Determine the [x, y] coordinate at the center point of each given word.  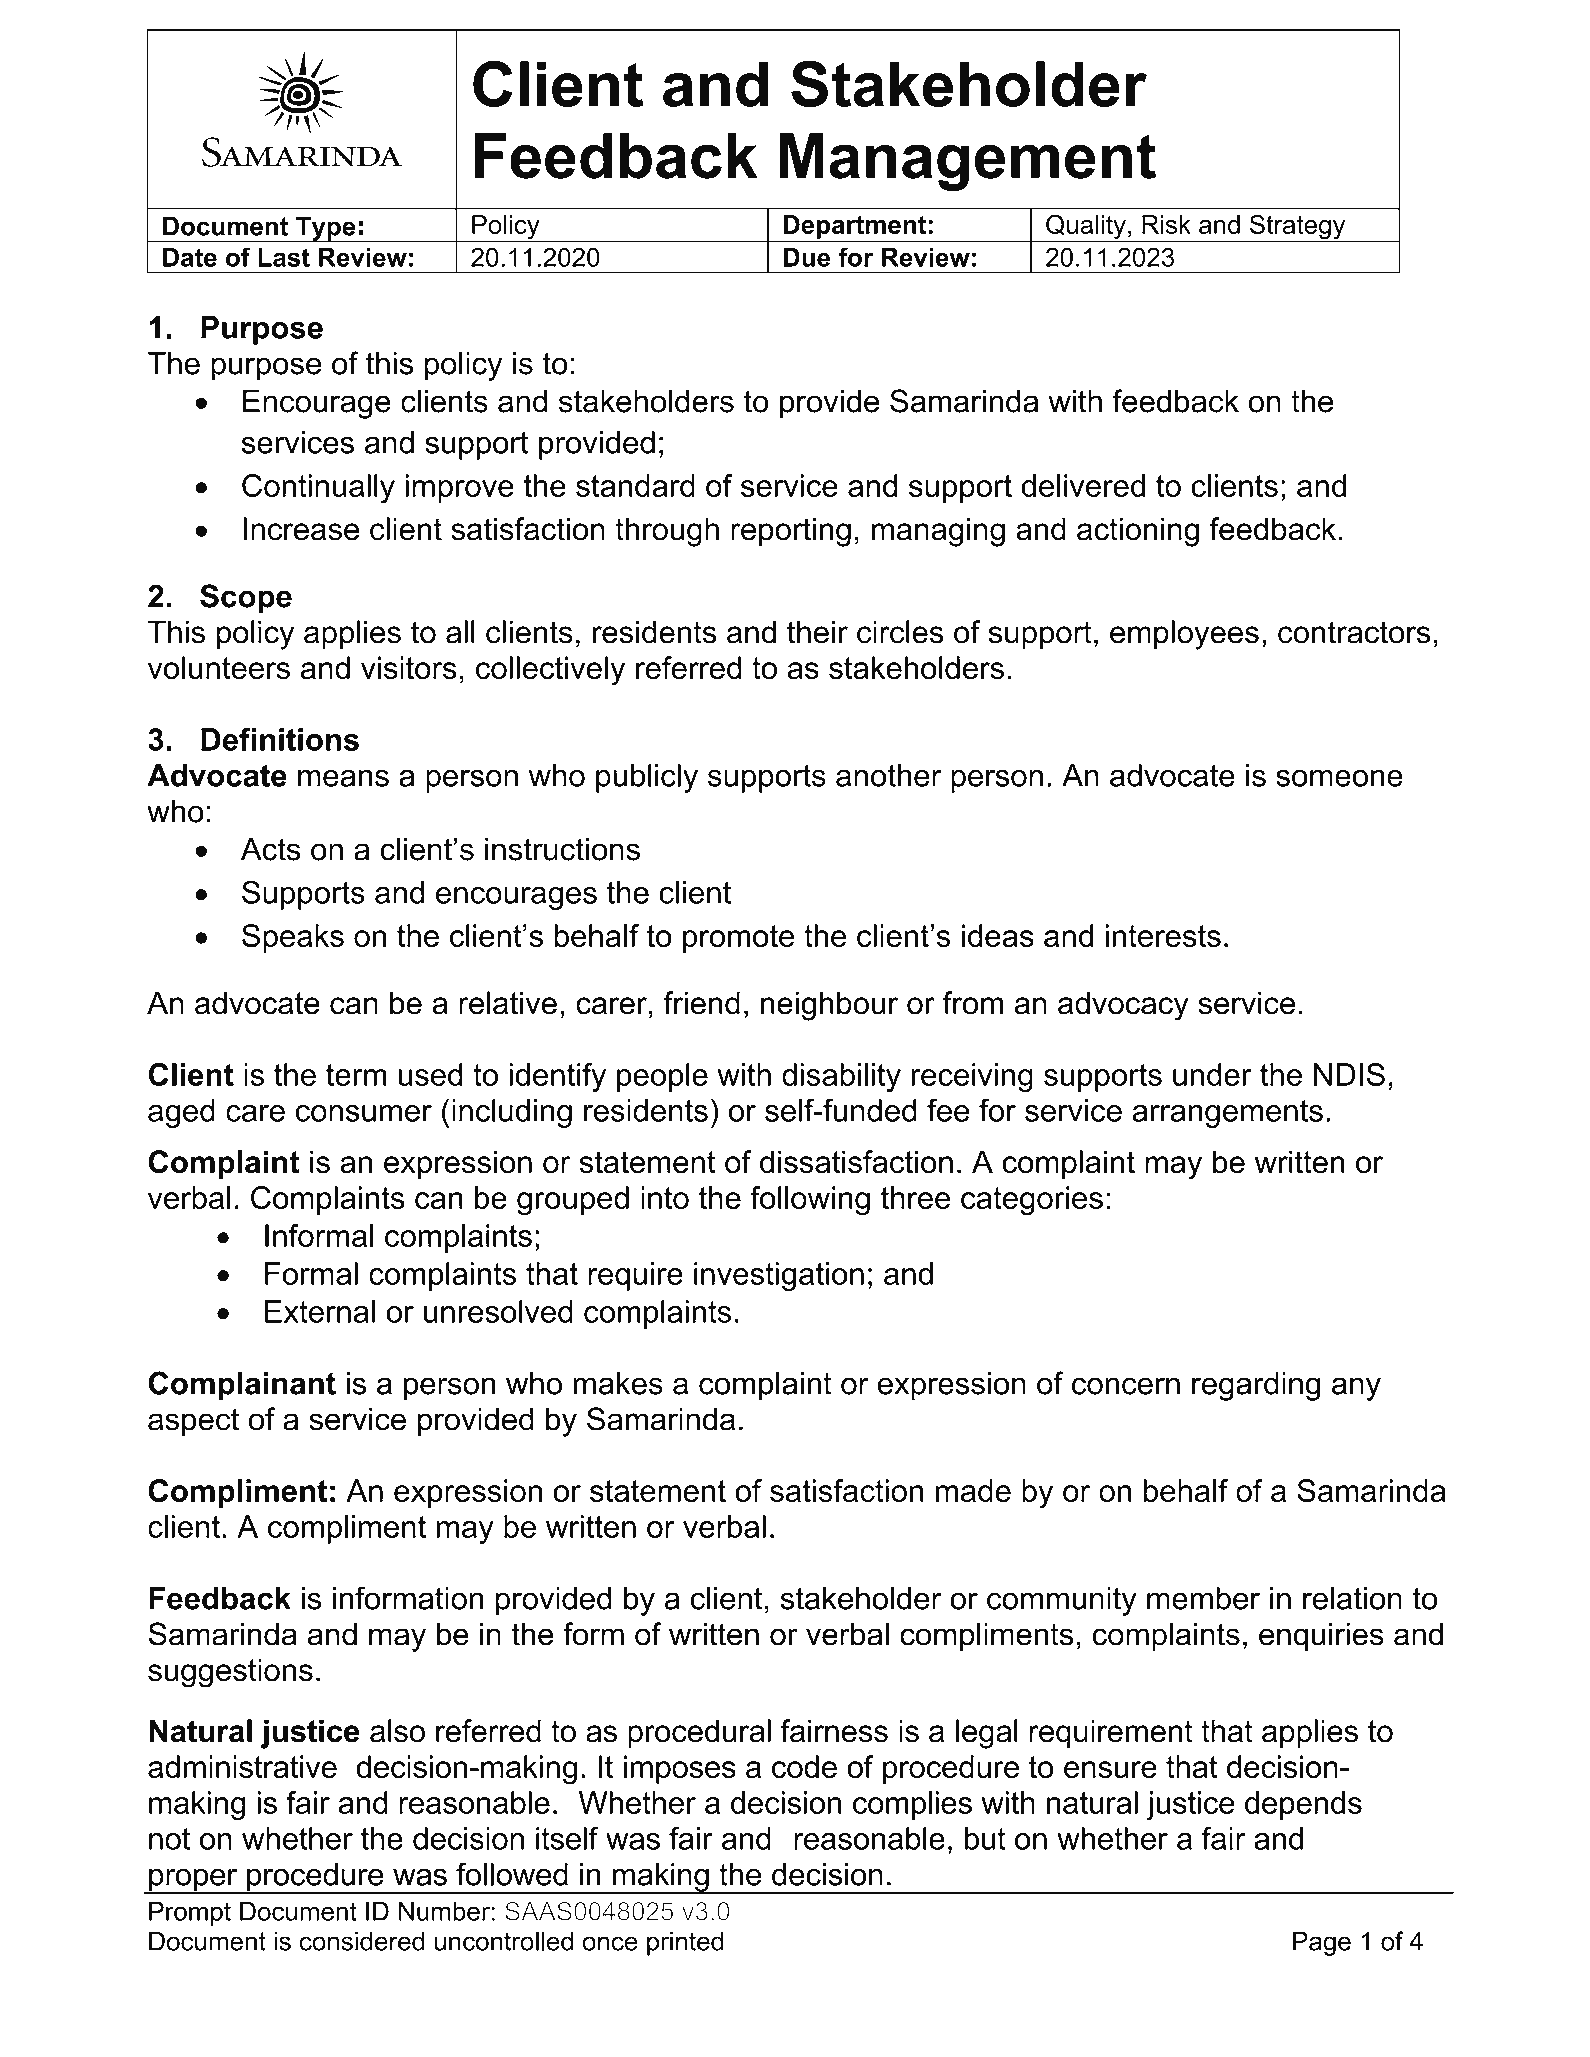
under [1212, 1074]
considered [362, 1941]
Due [807, 257]
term [356, 1075]
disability [841, 1078]
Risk [1166, 224]
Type [326, 229]
